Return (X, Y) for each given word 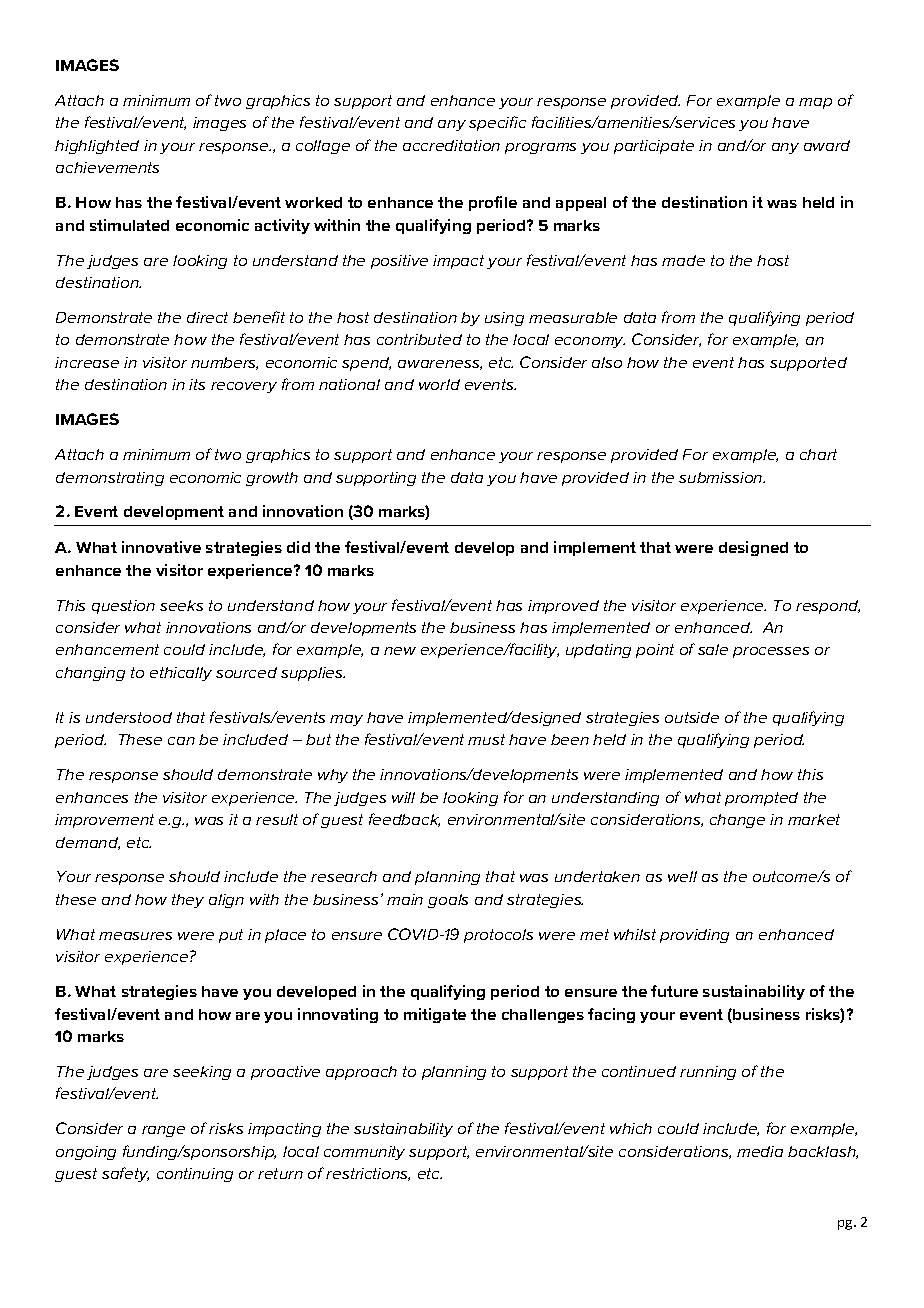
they (188, 901)
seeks (181, 605)
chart (818, 454)
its (197, 384)
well (682, 876)
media (760, 1151)
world (439, 384)
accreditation (451, 145)
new (400, 651)
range (163, 1131)
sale (713, 649)
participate (654, 147)
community (364, 1153)
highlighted (97, 147)
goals (448, 901)
